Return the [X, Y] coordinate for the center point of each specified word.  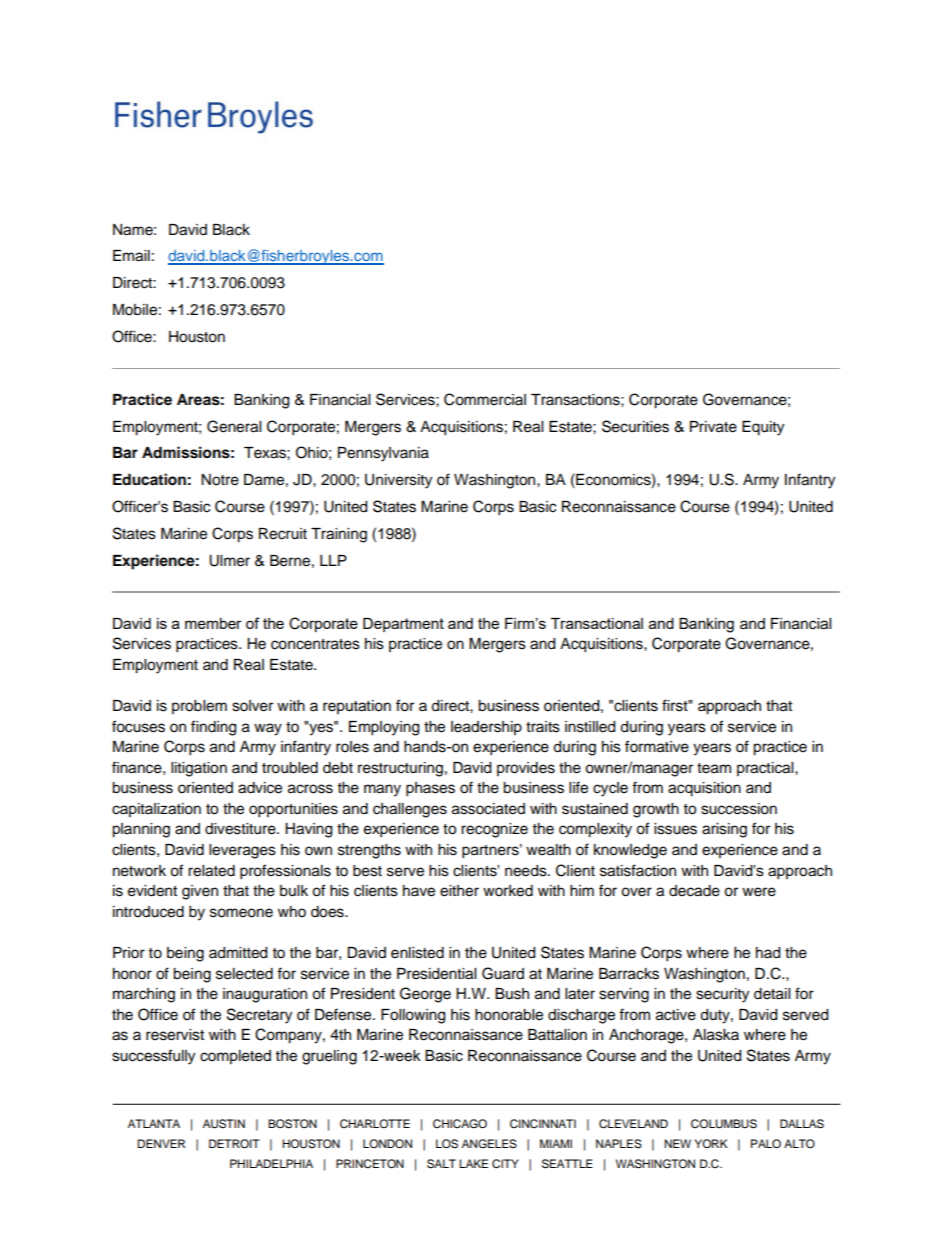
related [211, 871]
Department [403, 625]
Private [713, 427]
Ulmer [229, 561]
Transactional [597, 623]
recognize [494, 830]
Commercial [485, 399]
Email [131, 256]
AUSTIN [224, 1124]
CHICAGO [460, 1124]
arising [724, 830]
